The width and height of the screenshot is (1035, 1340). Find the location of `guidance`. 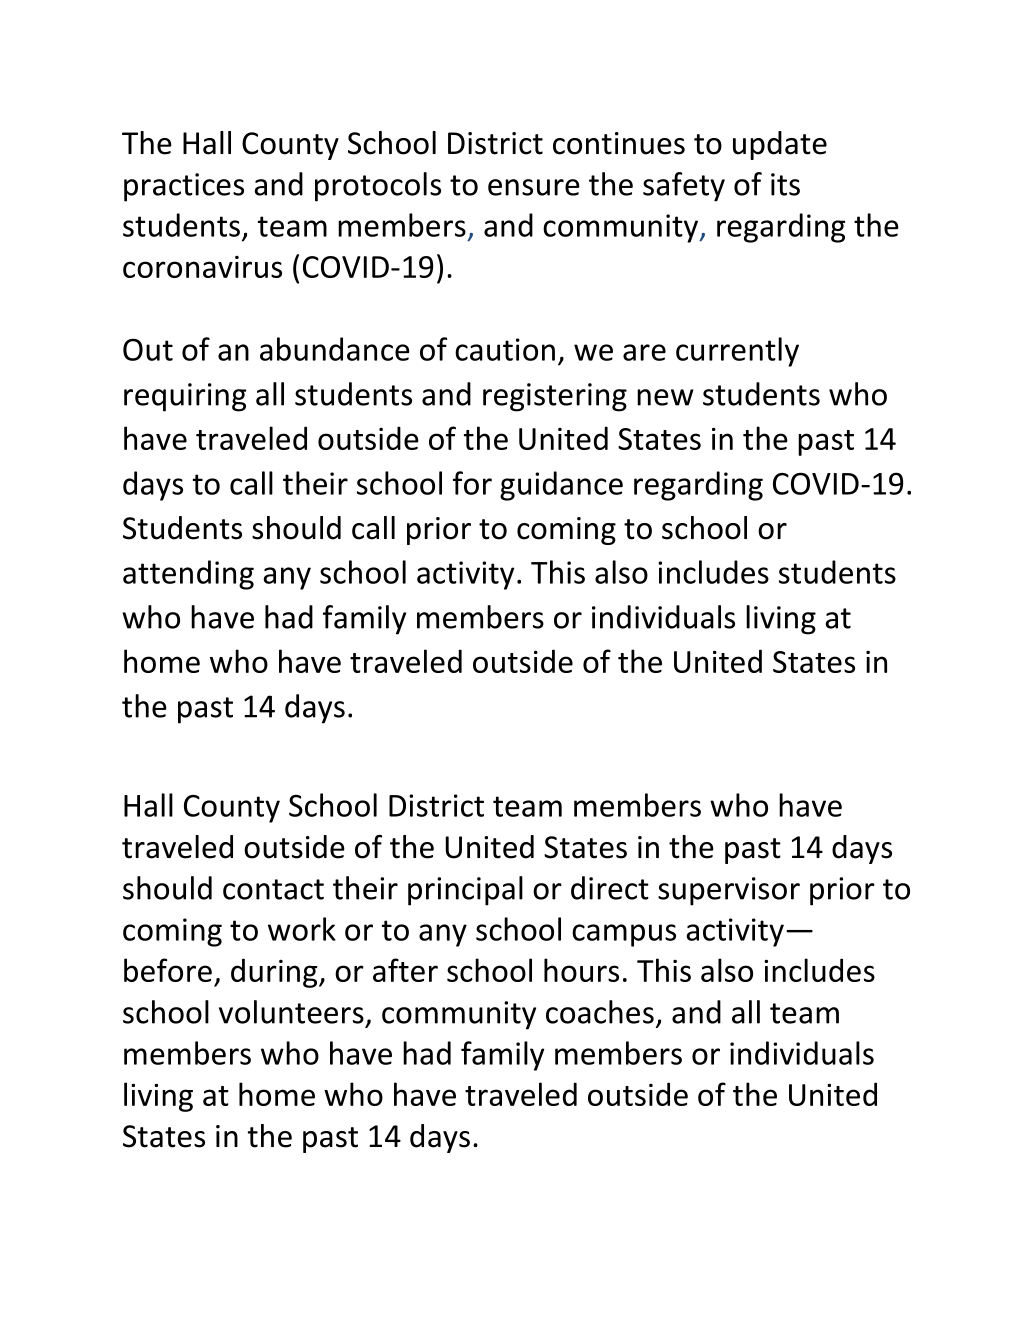

guidance is located at coordinates (561, 486).
